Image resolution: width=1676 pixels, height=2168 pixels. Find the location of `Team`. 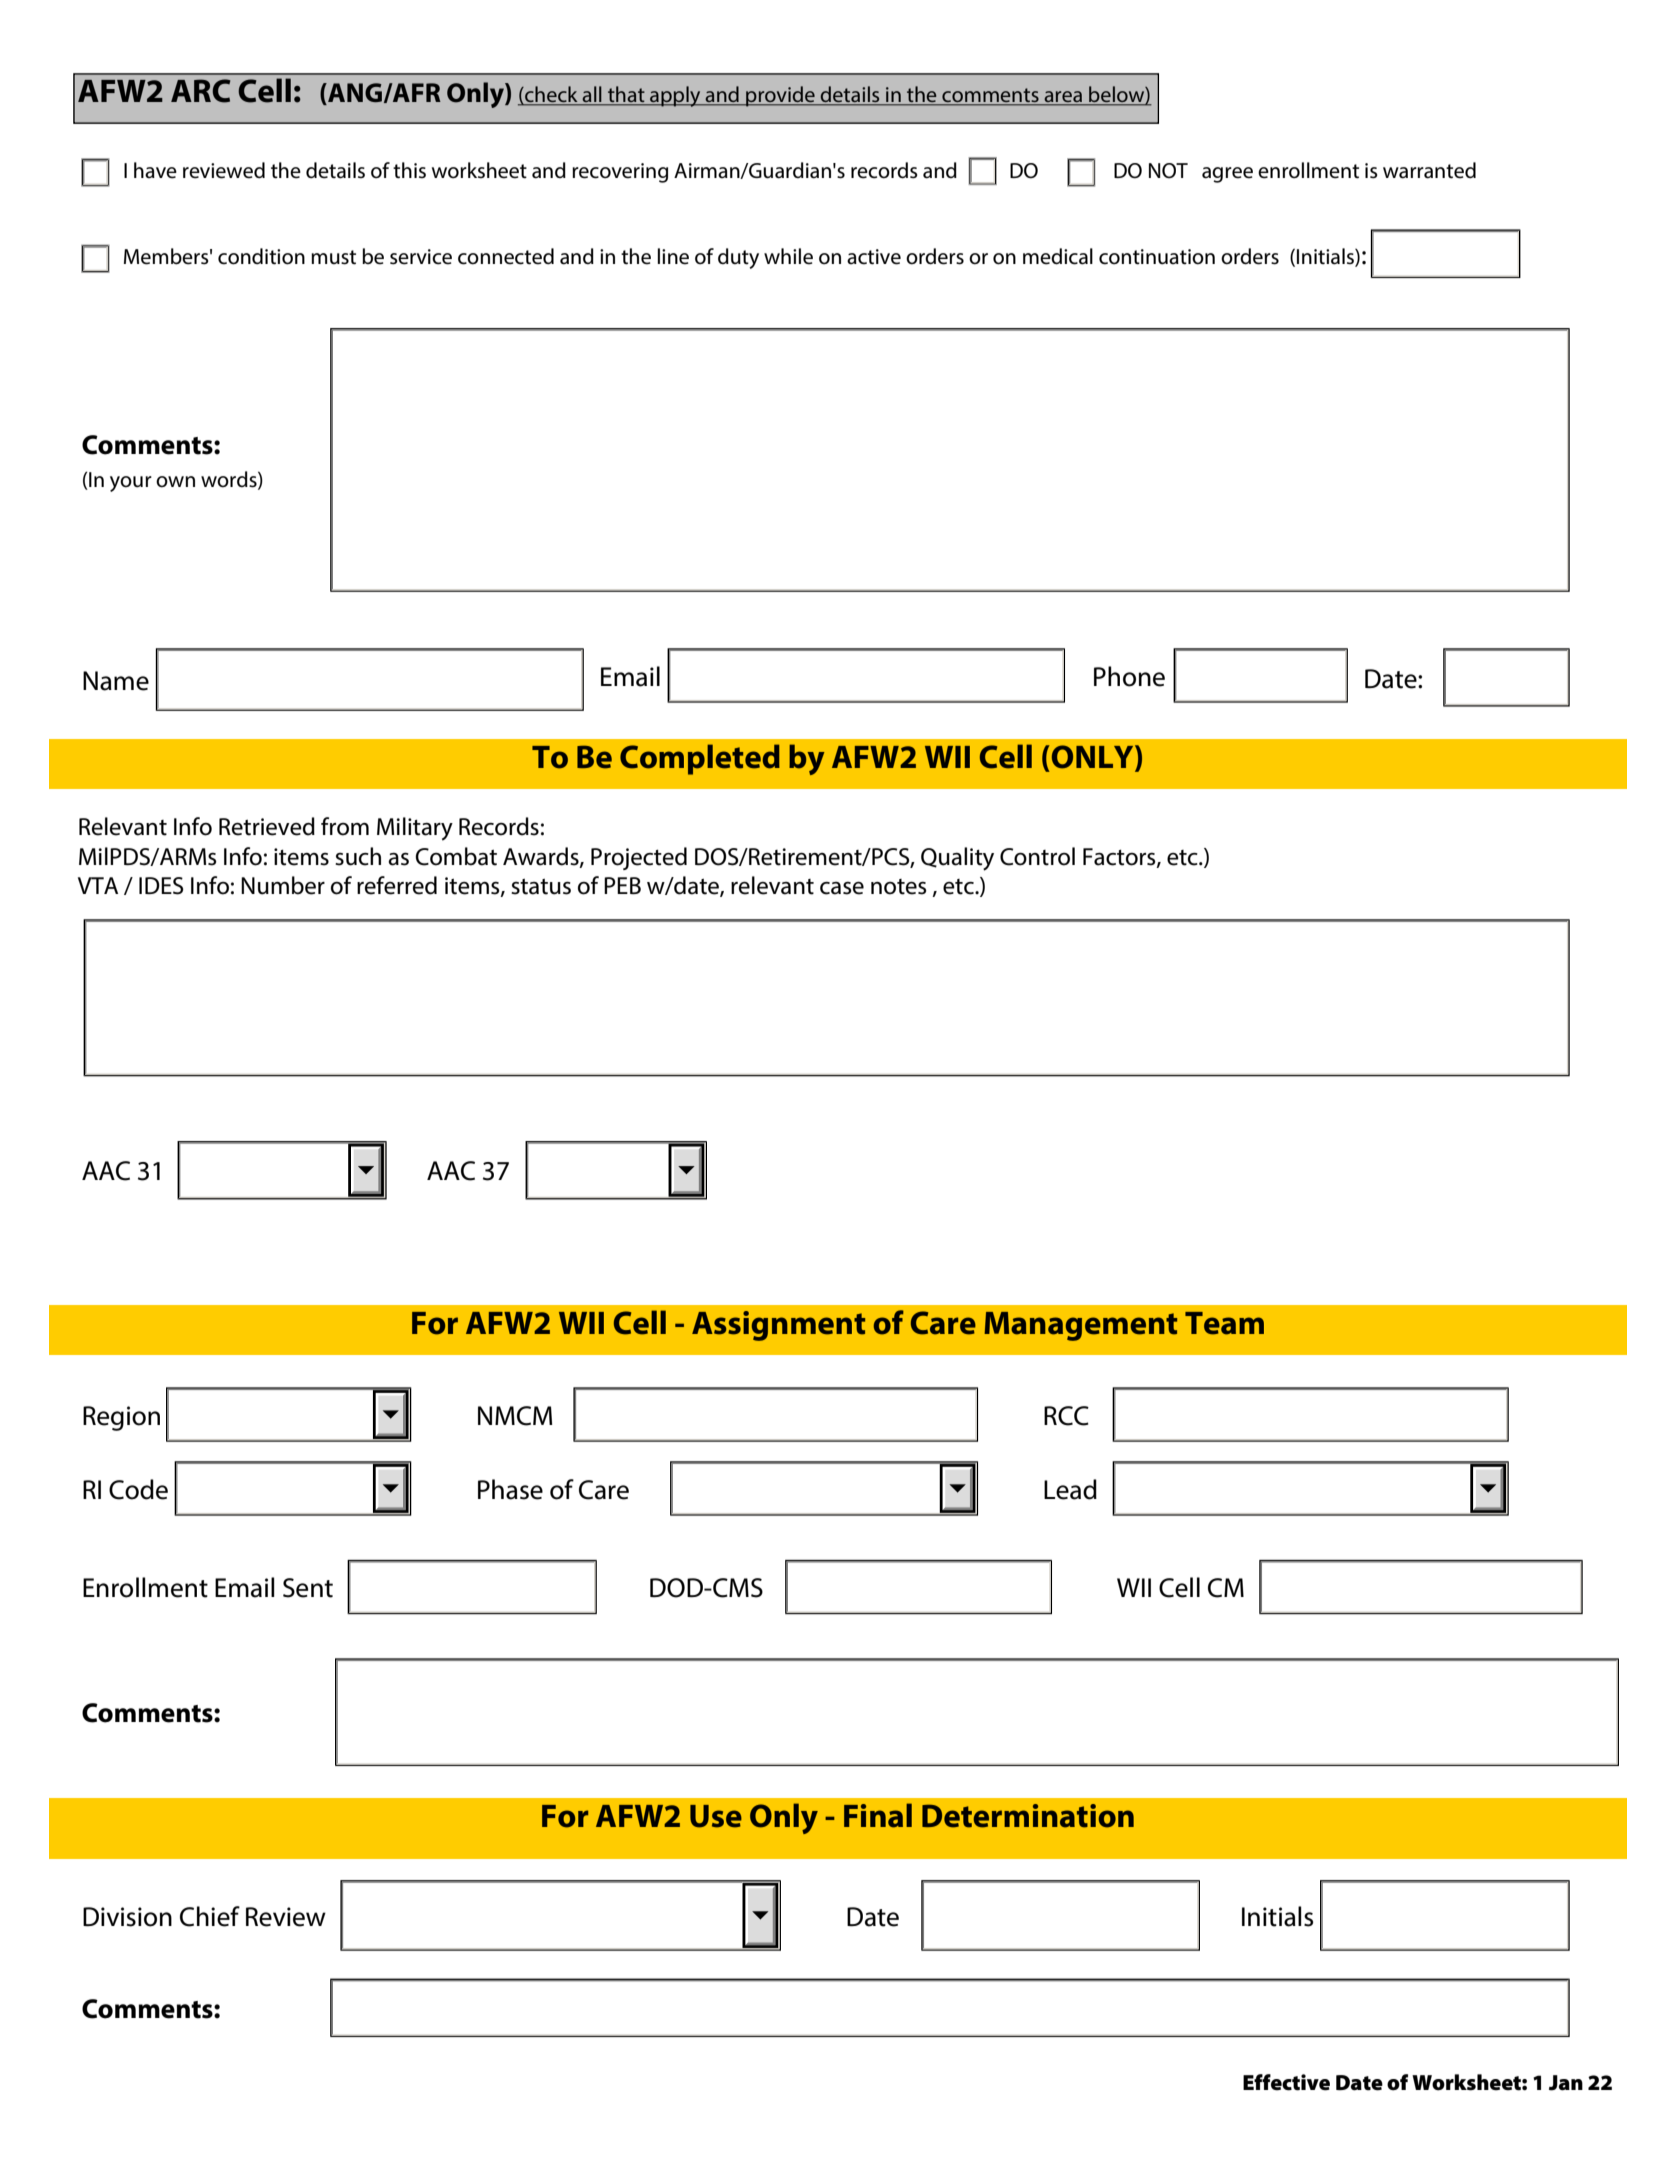

Team is located at coordinates (1224, 1323).
